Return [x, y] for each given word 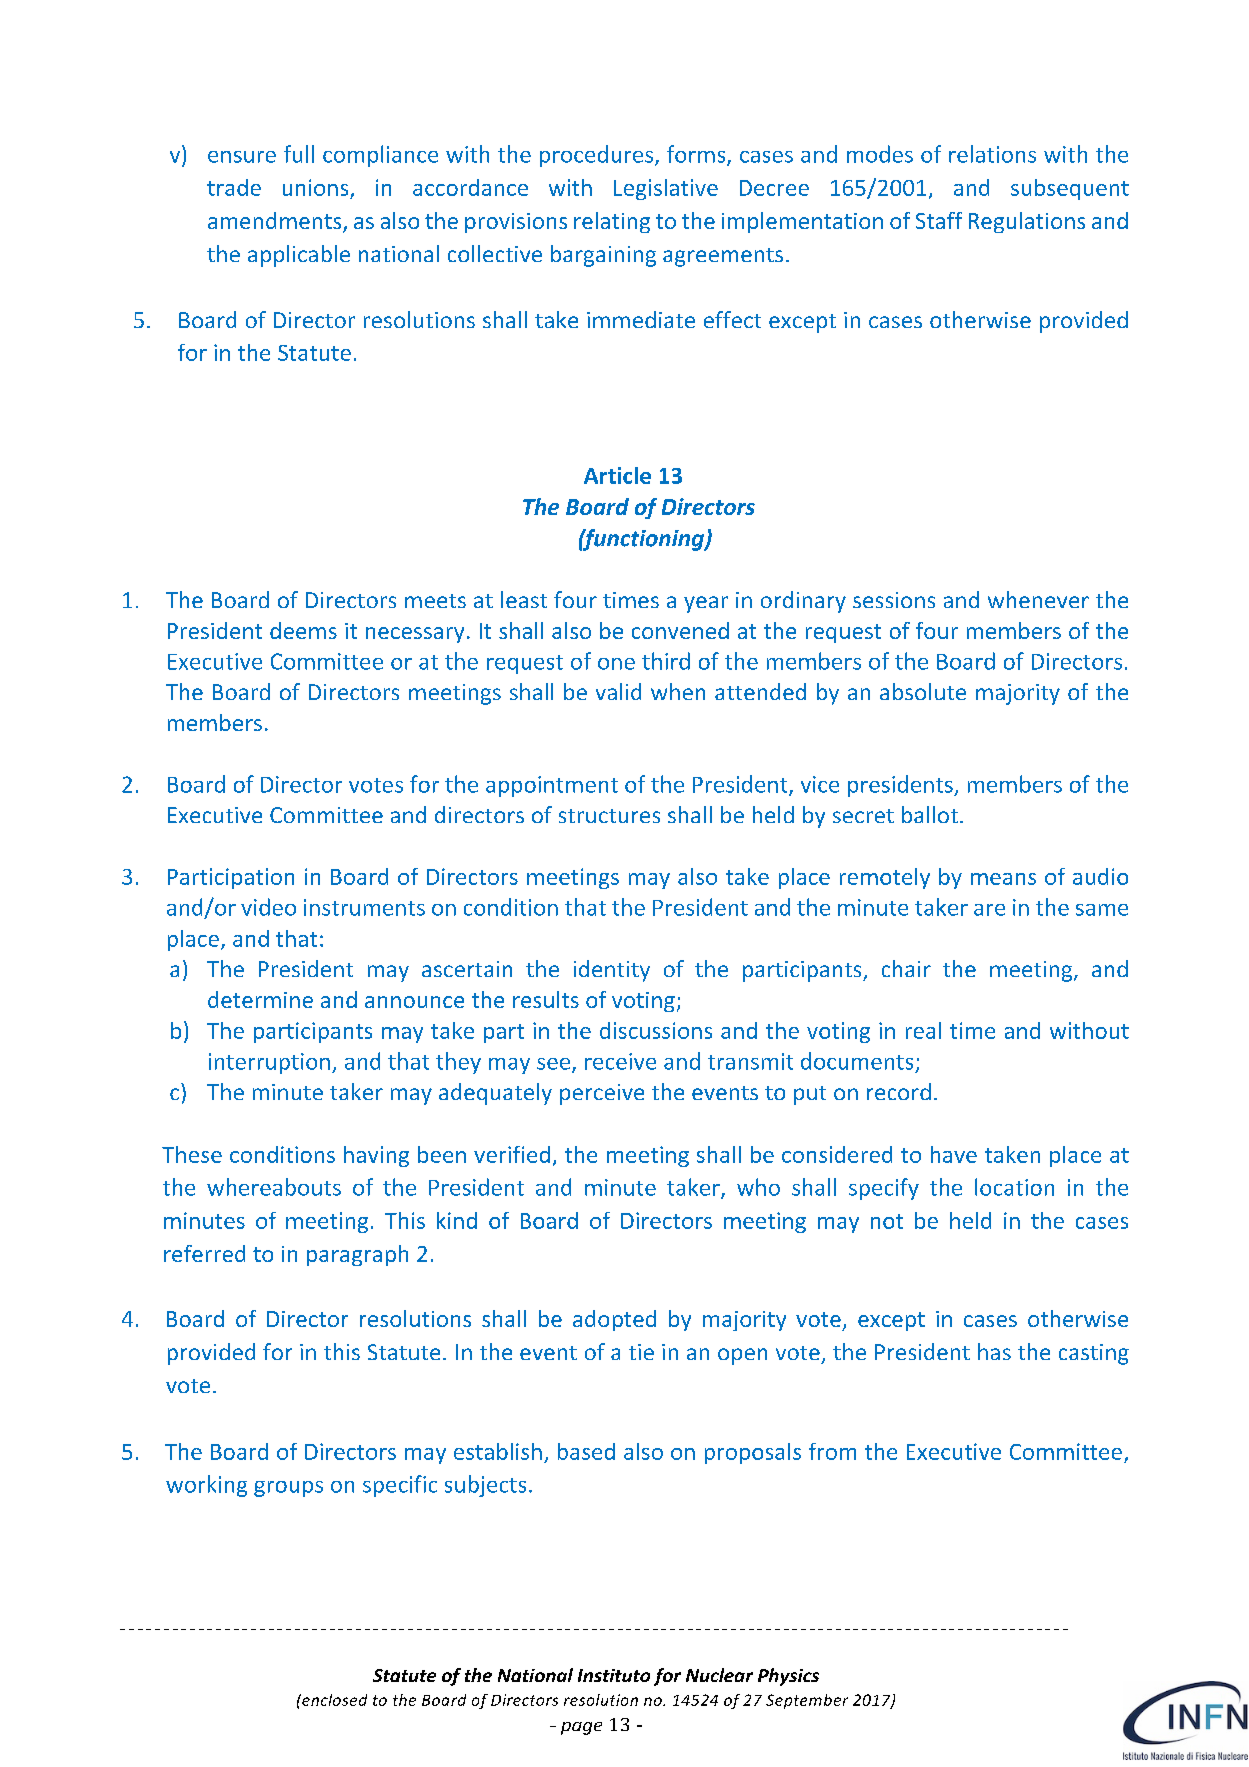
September [807, 1701]
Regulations [1027, 222]
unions [315, 187]
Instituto [614, 1675]
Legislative [666, 189]
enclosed [333, 1700]
